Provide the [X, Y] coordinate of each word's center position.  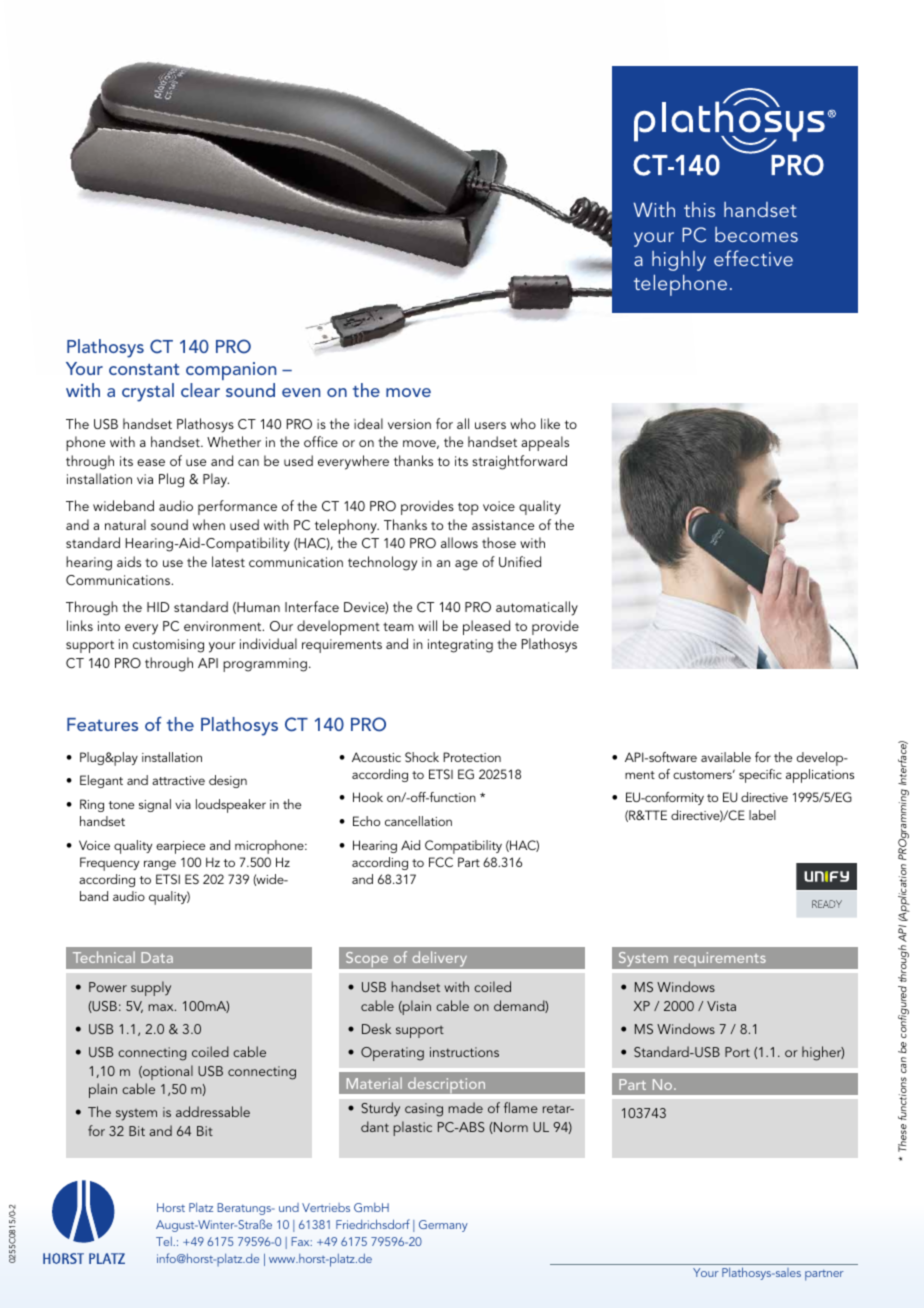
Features [102, 724]
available [726, 757]
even [301, 392]
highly [679, 261]
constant [144, 369]
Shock [422, 757]
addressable [213, 1111]
